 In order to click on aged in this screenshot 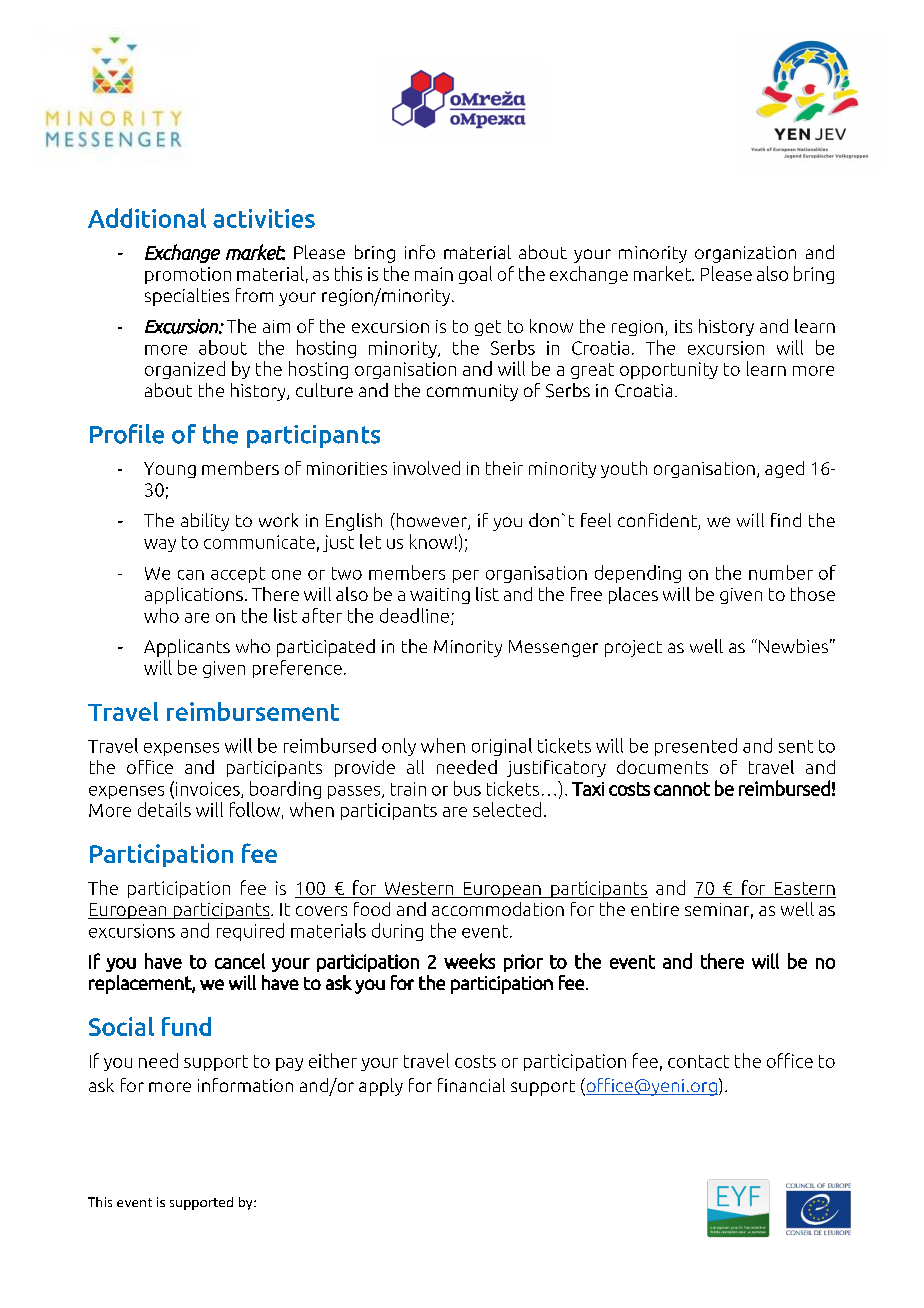, I will do `click(784, 469)`.
